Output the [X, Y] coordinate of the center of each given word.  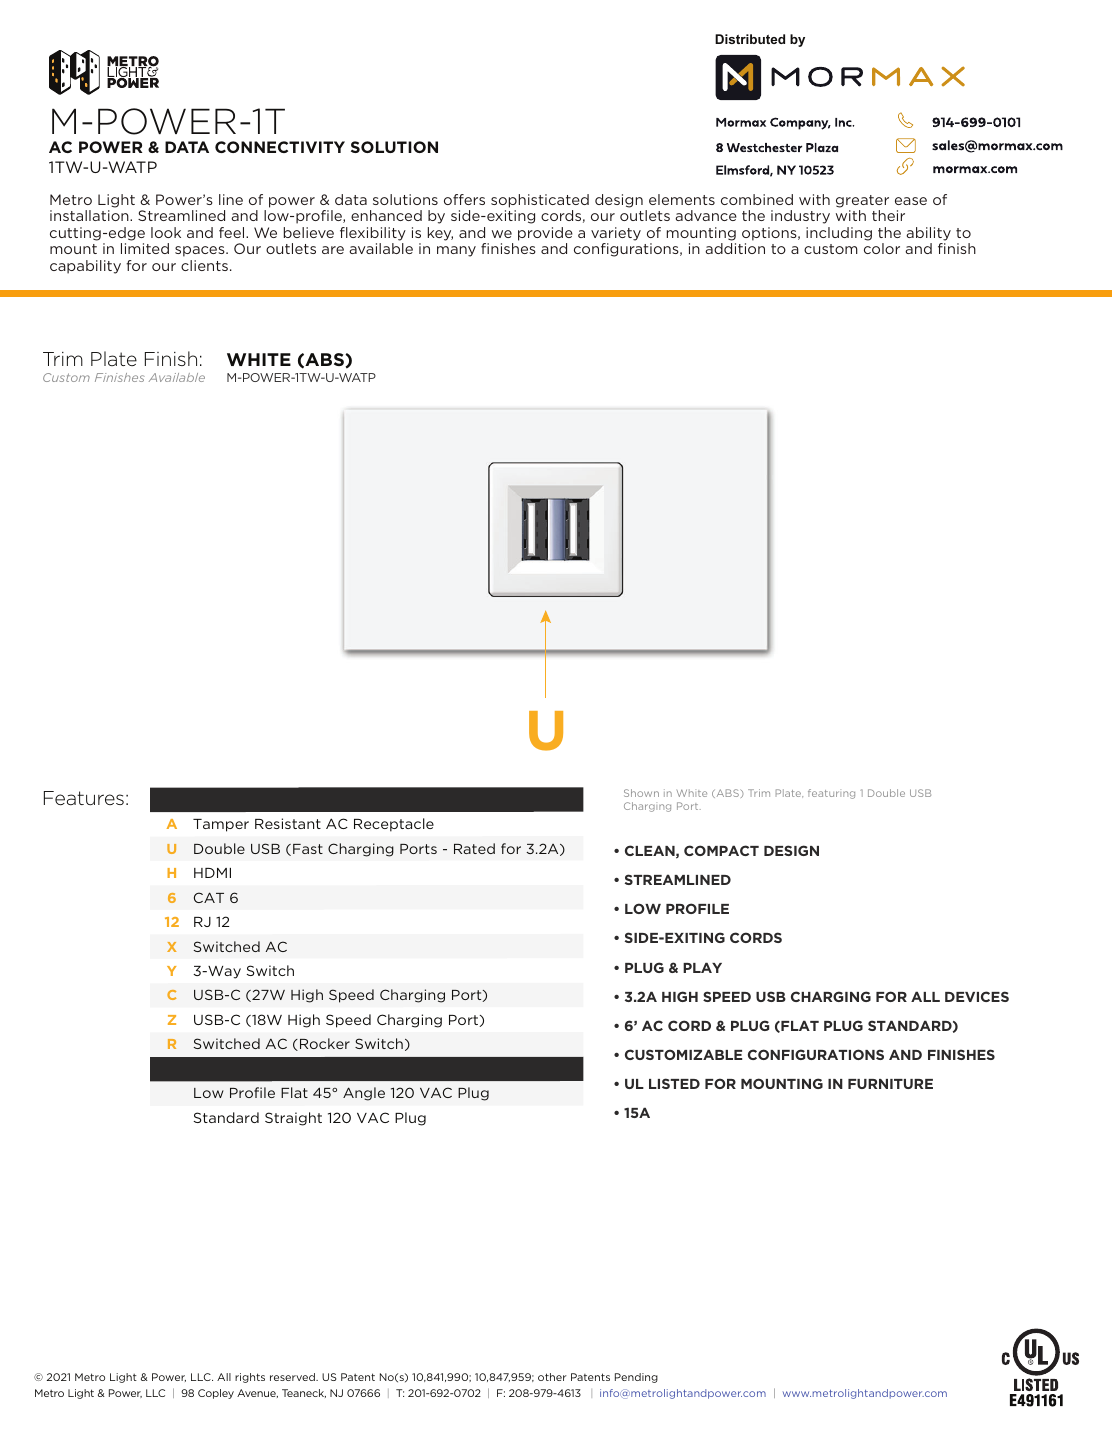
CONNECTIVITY [280, 147]
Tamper [221, 825]
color [882, 248]
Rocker [325, 1043]
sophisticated [540, 201]
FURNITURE [890, 1084]
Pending [636, 1378]
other [552, 1377]
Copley [216, 1394]
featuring [831, 794]
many [456, 251]
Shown [641, 793]
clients [204, 265]
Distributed [750, 39]
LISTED [674, 1083]
